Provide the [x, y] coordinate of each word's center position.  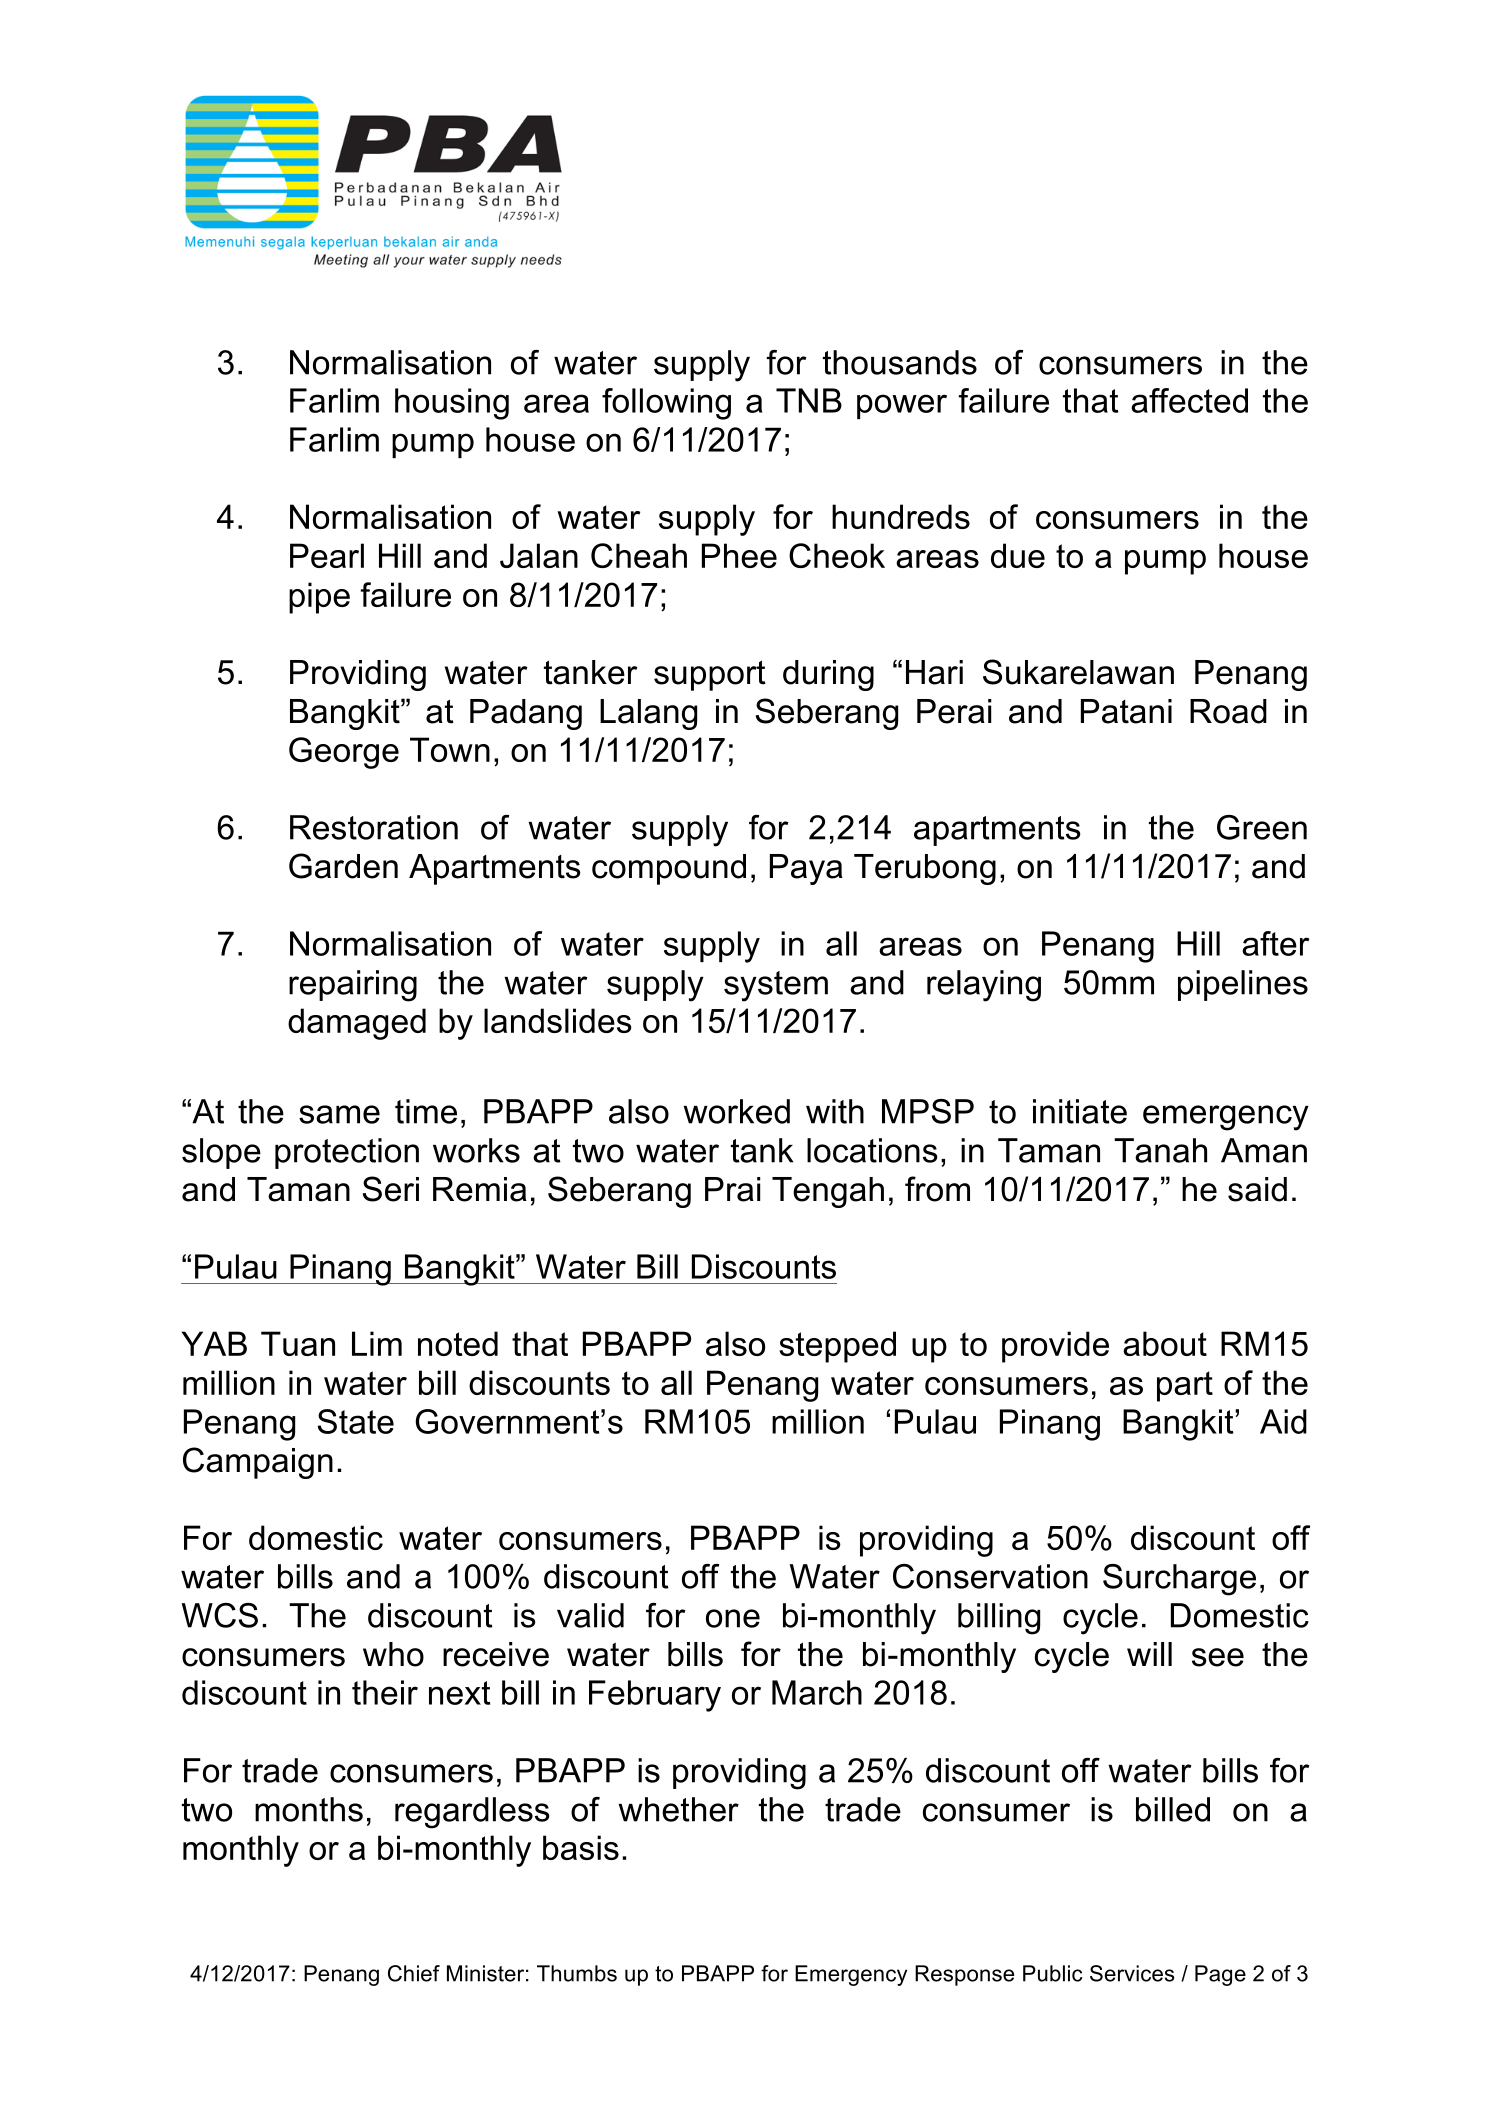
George [344, 753]
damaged [357, 1024]
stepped [837, 1347]
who [393, 1654]
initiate [1080, 1111]
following [666, 404]
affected [1189, 400]
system [776, 986]
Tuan [298, 1343]
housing [452, 404]
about [1165, 1343]
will [1149, 1654]
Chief [414, 1973]
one [733, 1618]
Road [1228, 711]
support [710, 675]
